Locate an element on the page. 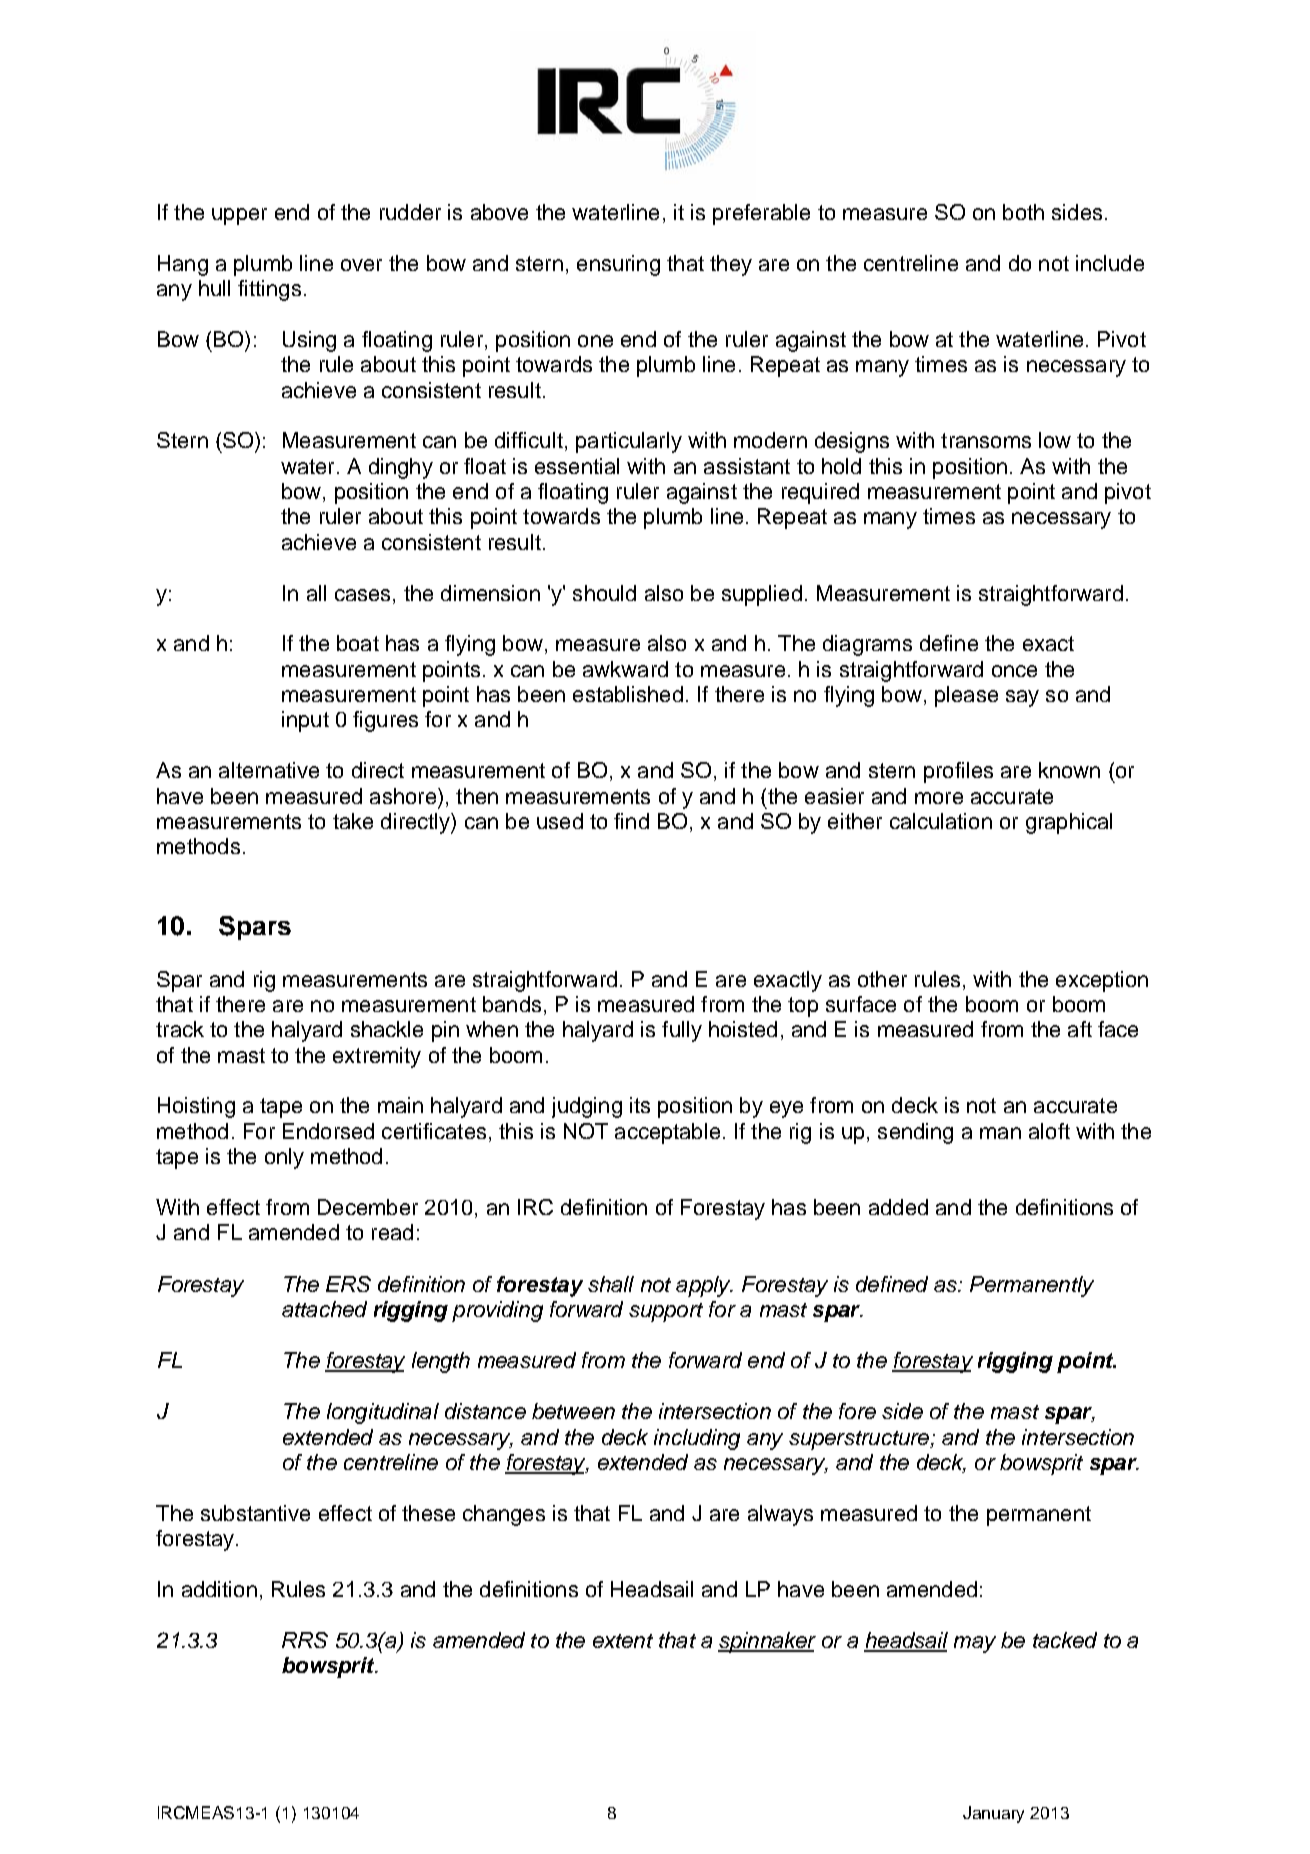 This page has width=1310, height=1854. find is located at coordinates (631, 821).
